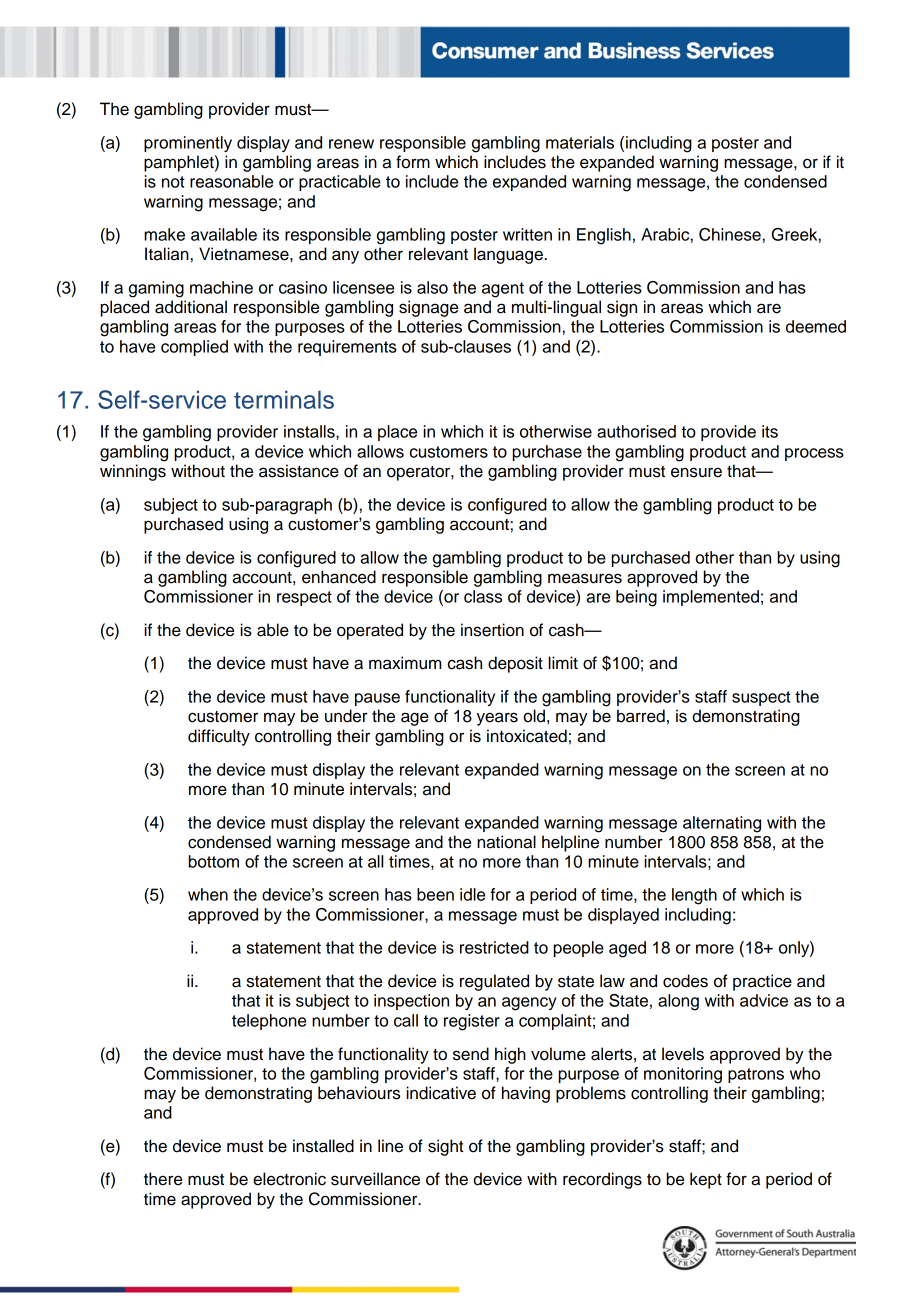 Image resolution: width=924 pixels, height=1308 pixels. I want to click on form, so click(413, 162).
